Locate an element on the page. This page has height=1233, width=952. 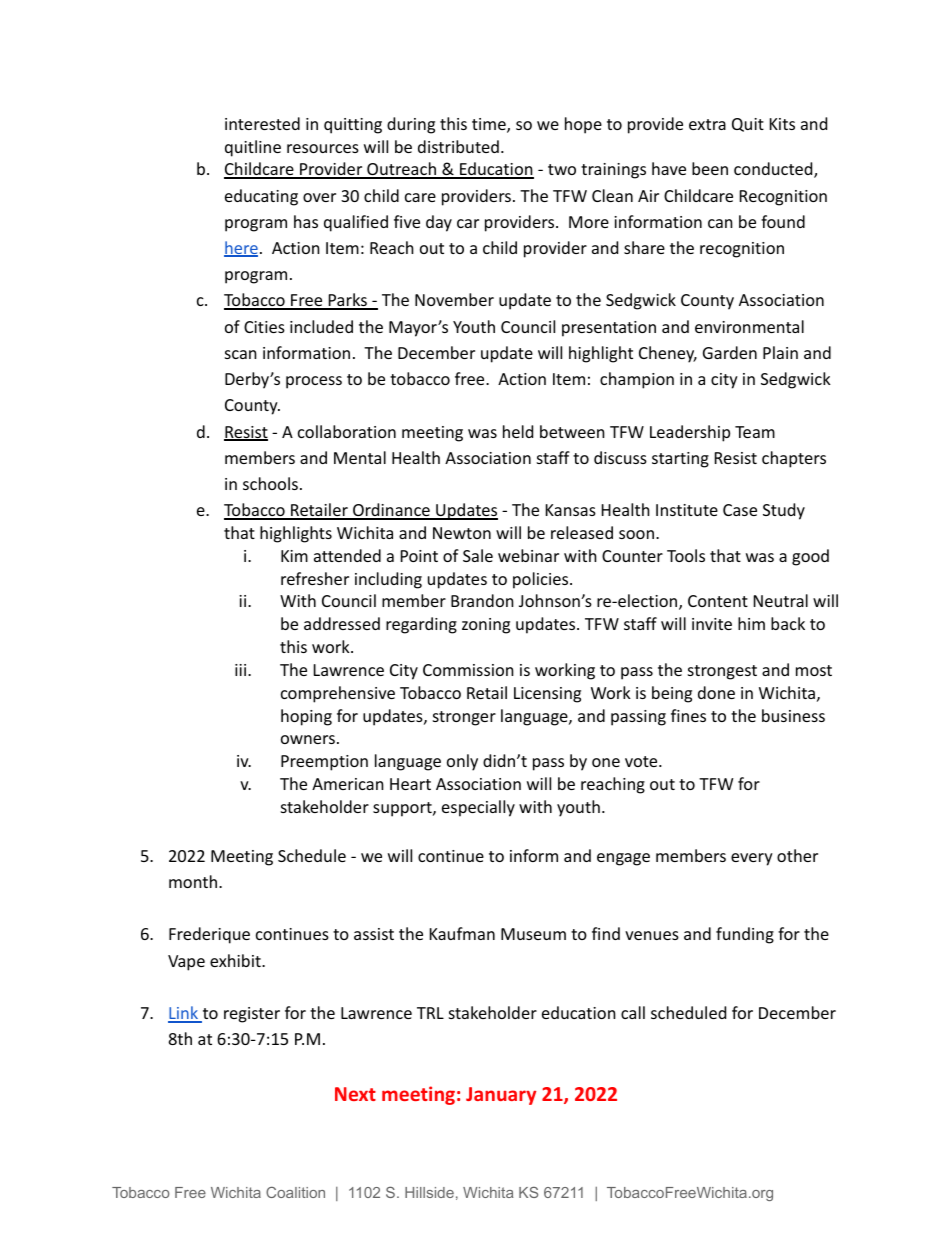
interested is located at coordinates (262, 123).
